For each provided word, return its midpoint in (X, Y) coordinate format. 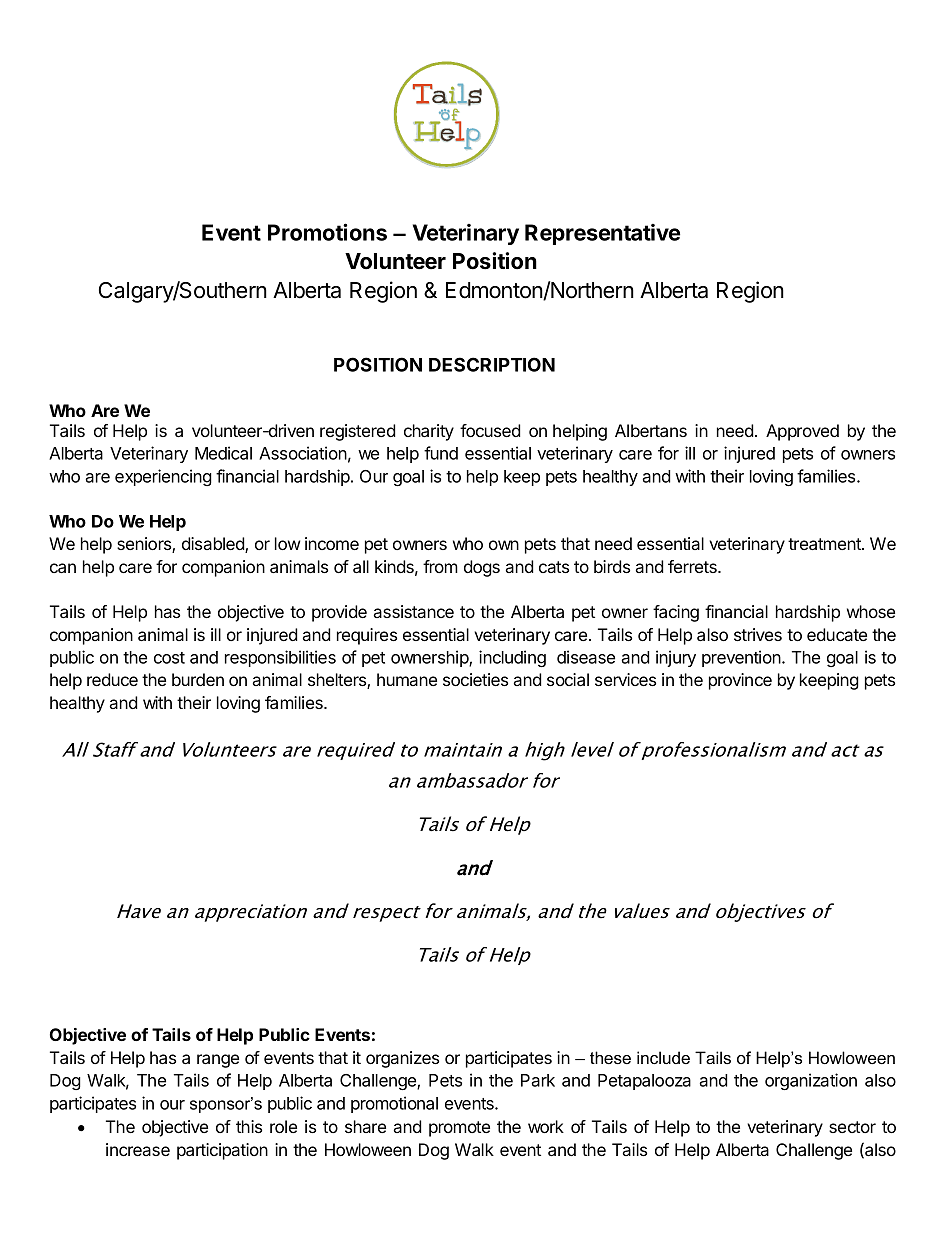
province (740, 681)
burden (198, 679)
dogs (482, 568)
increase (138, 1149)
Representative (602, 234)
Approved (802, 432)
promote (459, 1129)
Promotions (327, 232)
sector (852, 1127)
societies (475, 679)
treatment (825, 544)
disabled (214, 545)
